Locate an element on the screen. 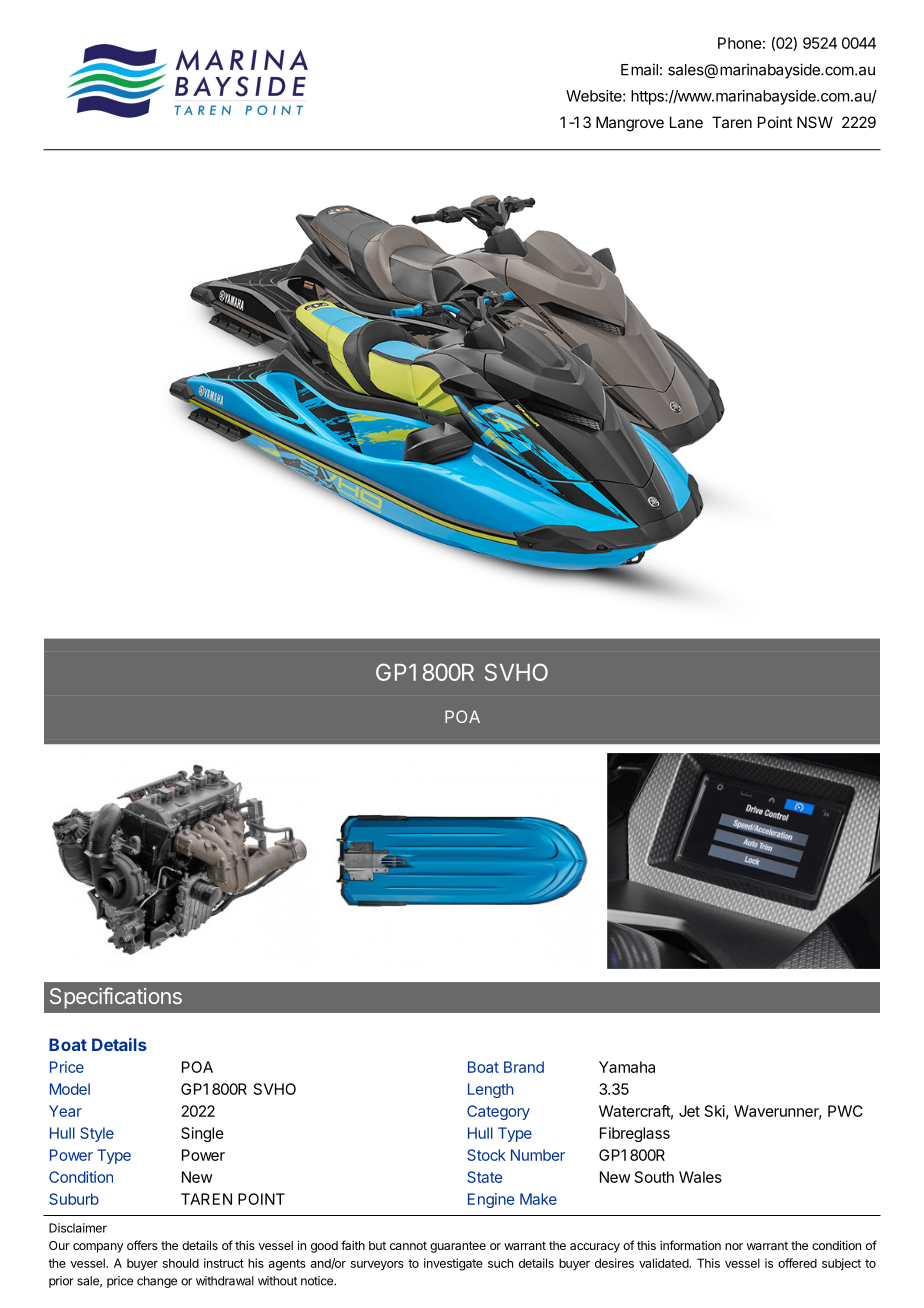 This screenshot has height=1308, width=924. Brand is located at coordinates (524, 1067).
